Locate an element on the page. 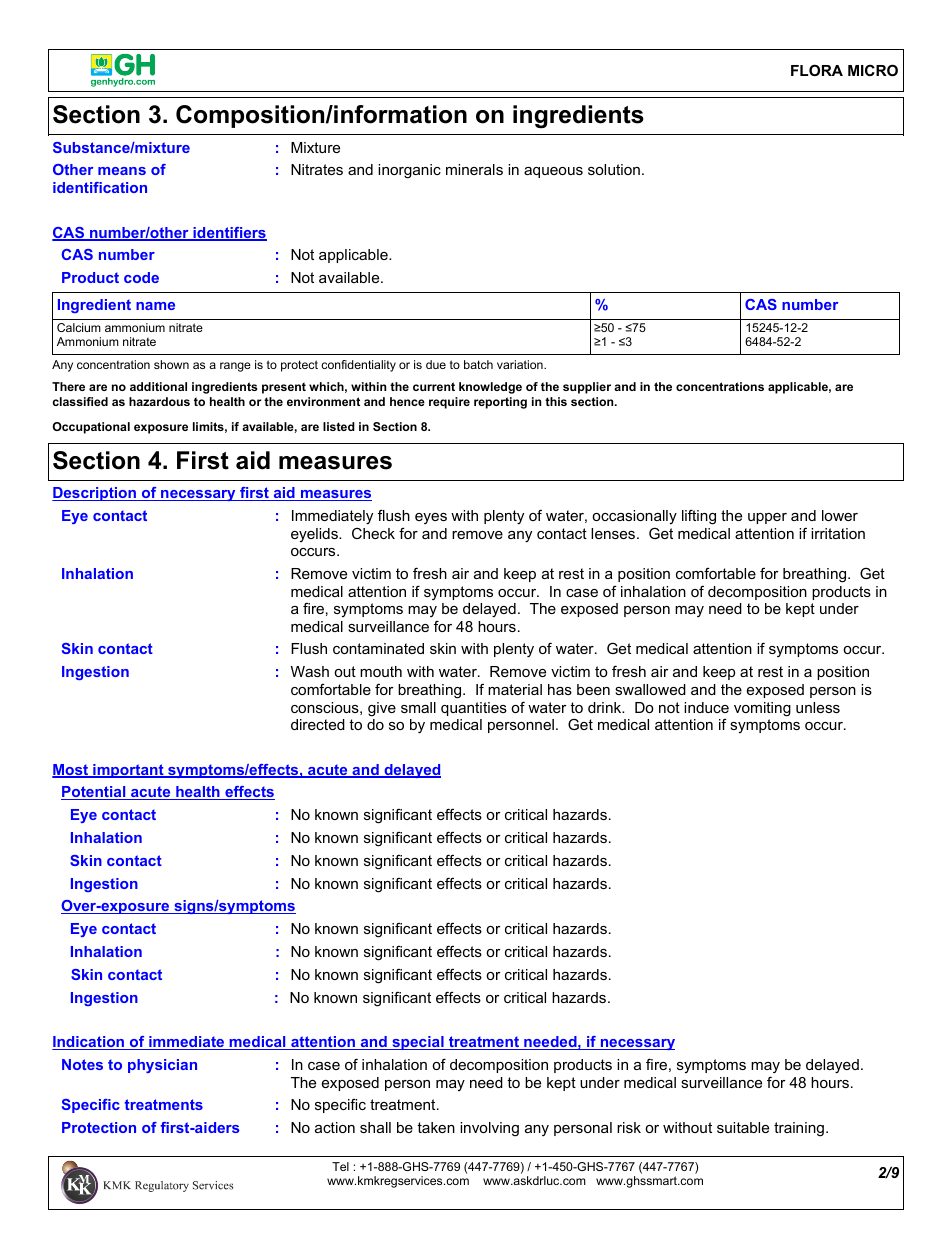 This page has width=952, height=1233. minerals is located at coordinates (474, 169).
